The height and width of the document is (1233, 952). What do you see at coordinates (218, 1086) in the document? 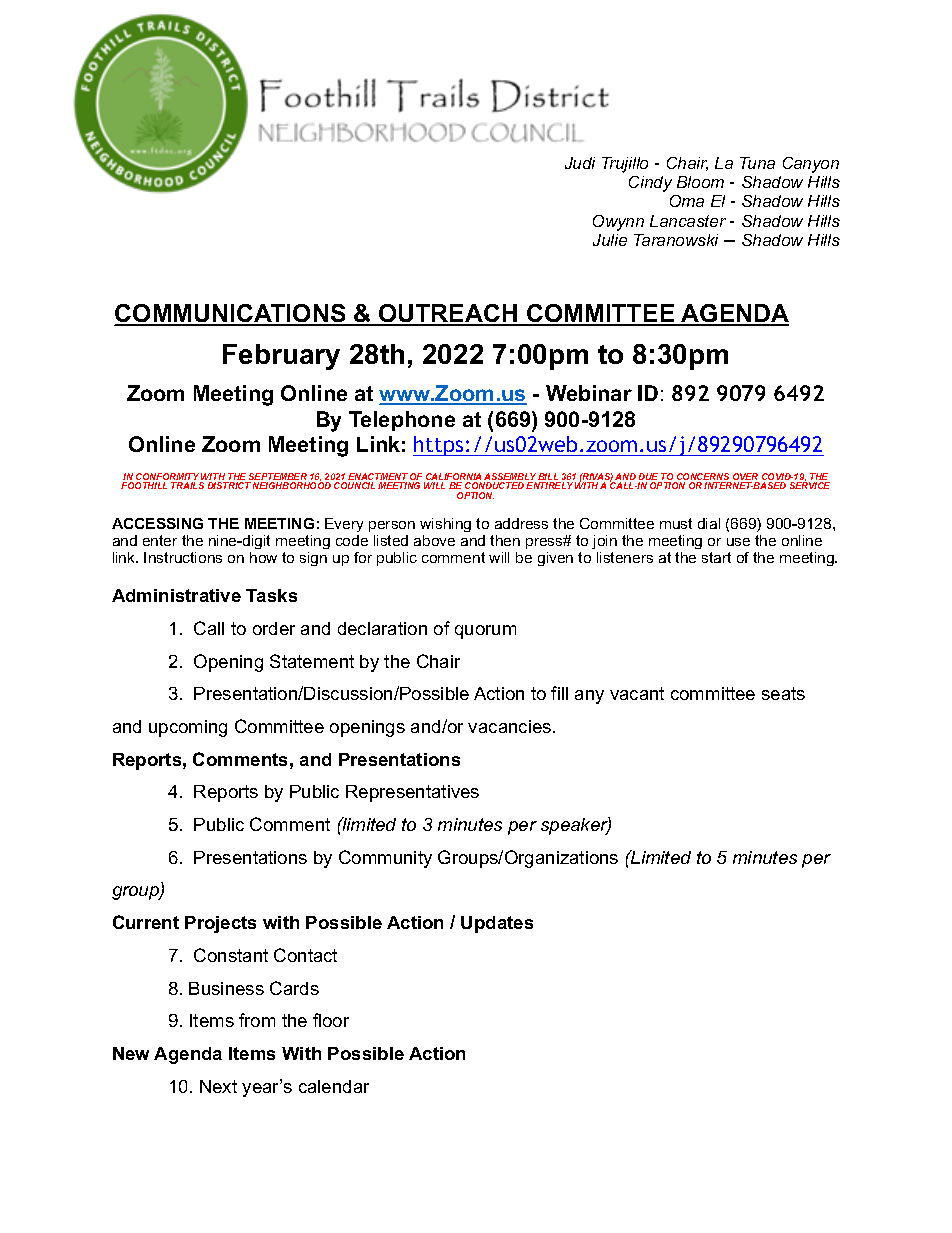
I see `Next` at bounding box center [218, 1086].
